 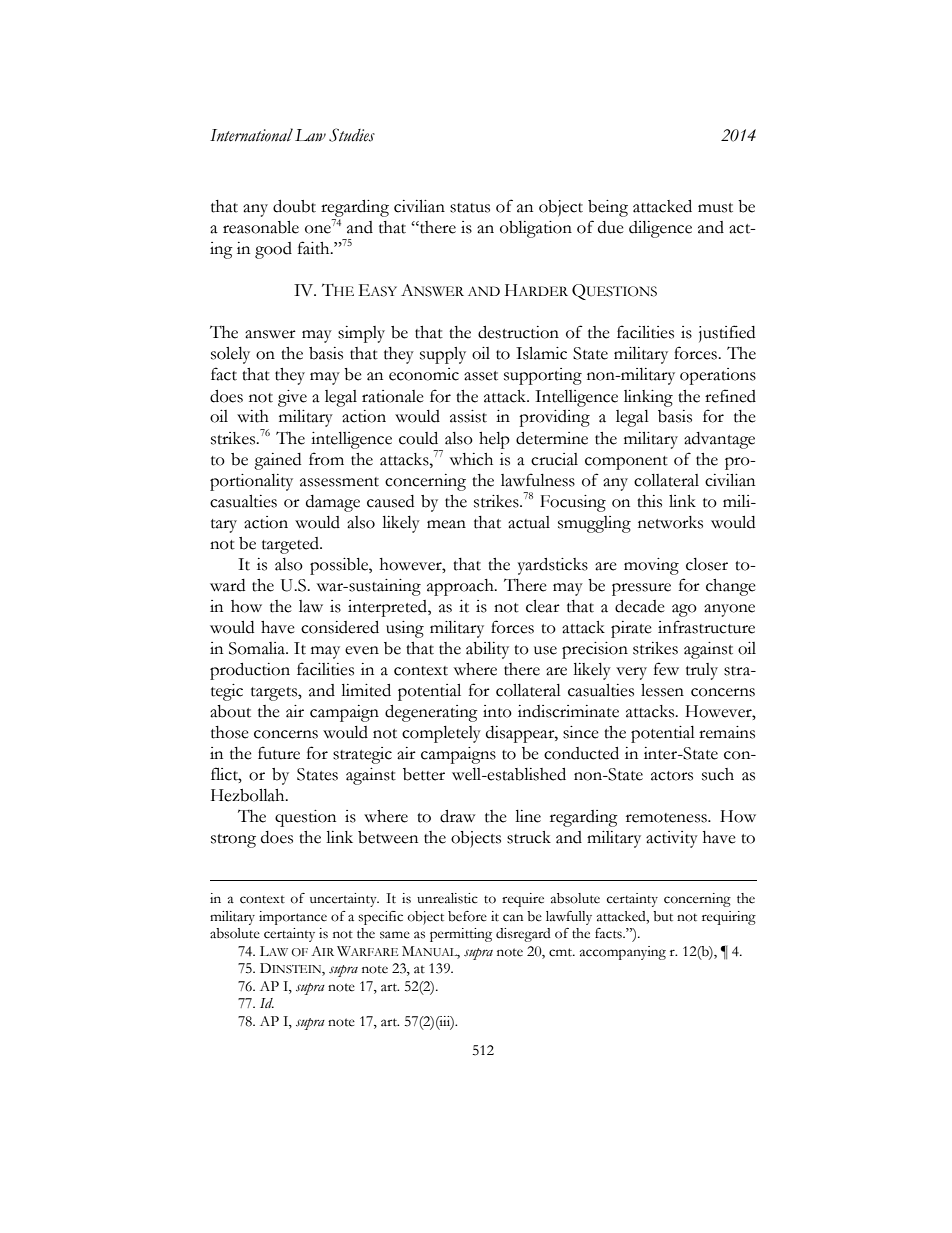 What do you see at coordinates (663, 916) in the image?
I see `but` at bounding box center [663, 916].
